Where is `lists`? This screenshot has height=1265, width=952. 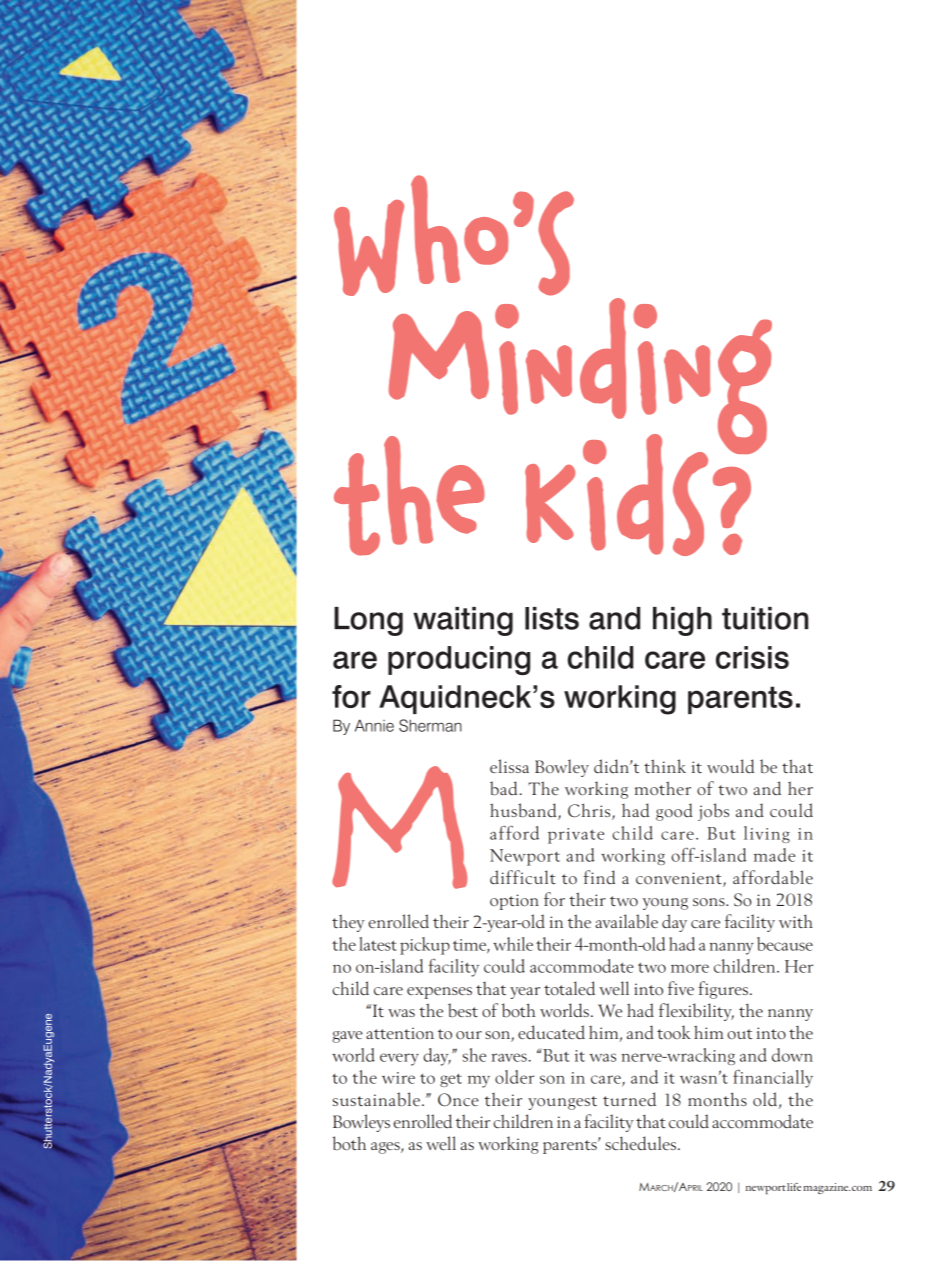
lists is located at coordinates (552, 618).
